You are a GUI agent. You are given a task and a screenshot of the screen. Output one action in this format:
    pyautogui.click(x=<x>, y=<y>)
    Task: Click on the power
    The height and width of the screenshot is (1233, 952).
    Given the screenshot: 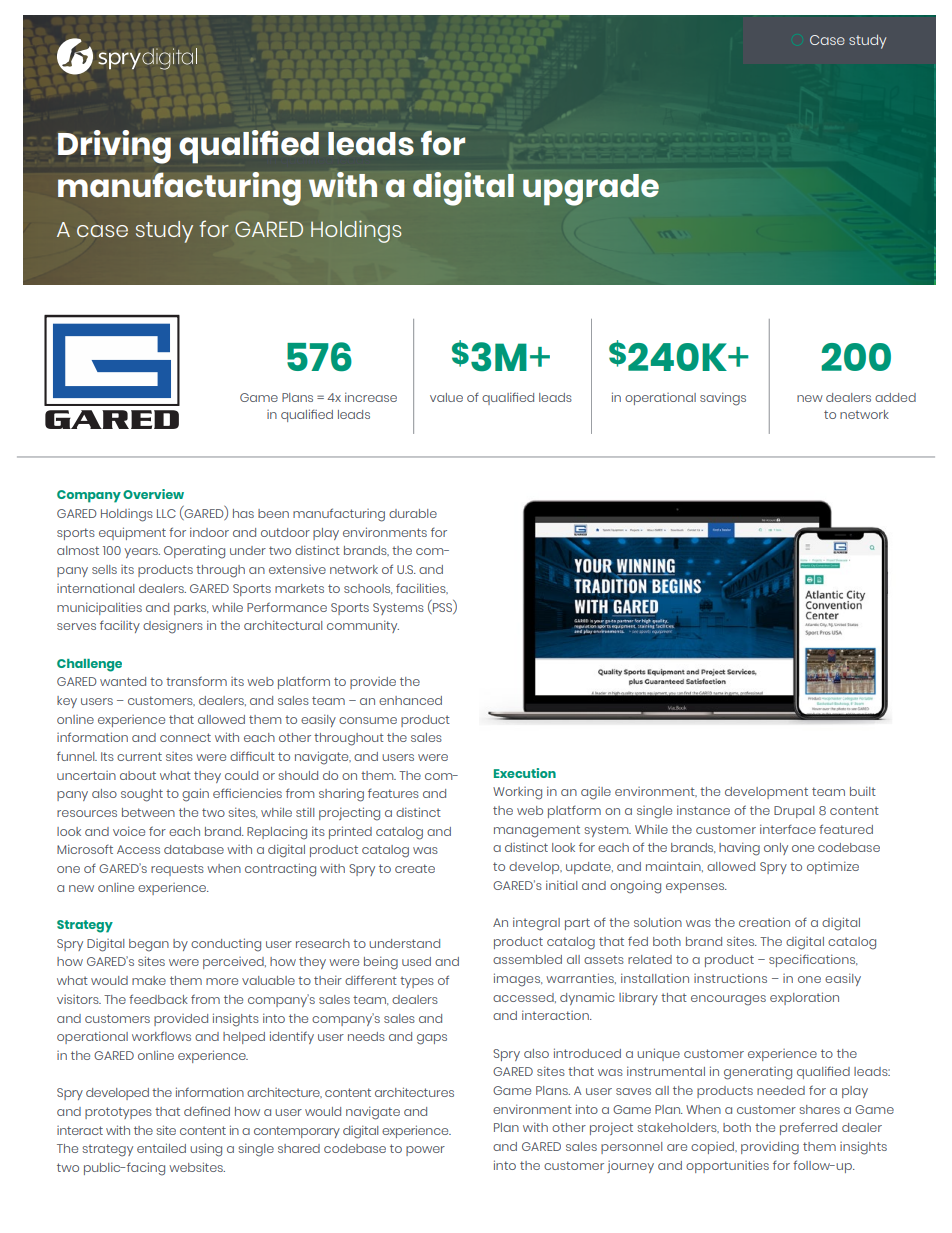 What is the action you would take?
    pyautogui.click(x=425, y=1151)
